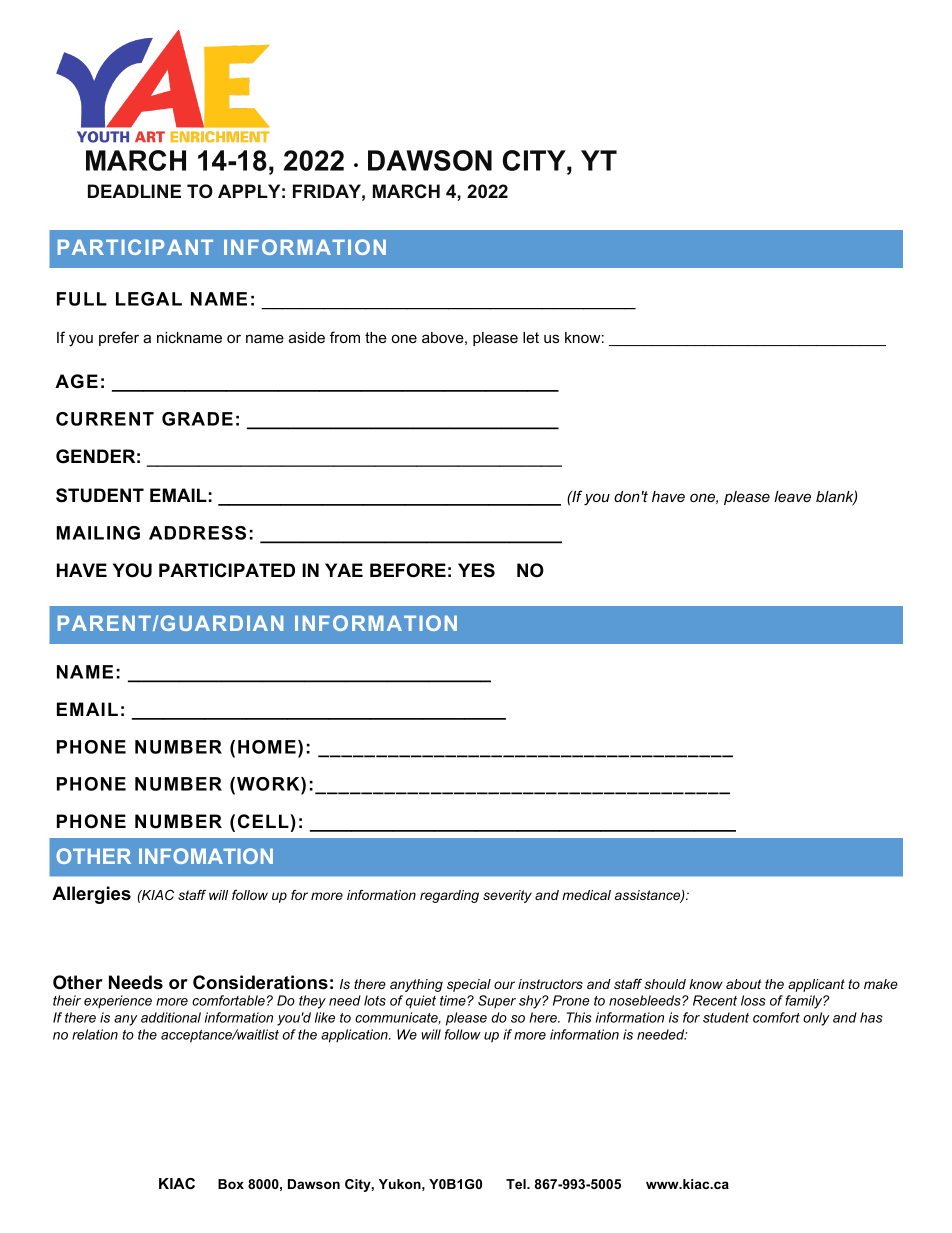  What do you see at coordinates (408, 570) in the document?
I see `BEFORE` at bounding box center [408, 570].
